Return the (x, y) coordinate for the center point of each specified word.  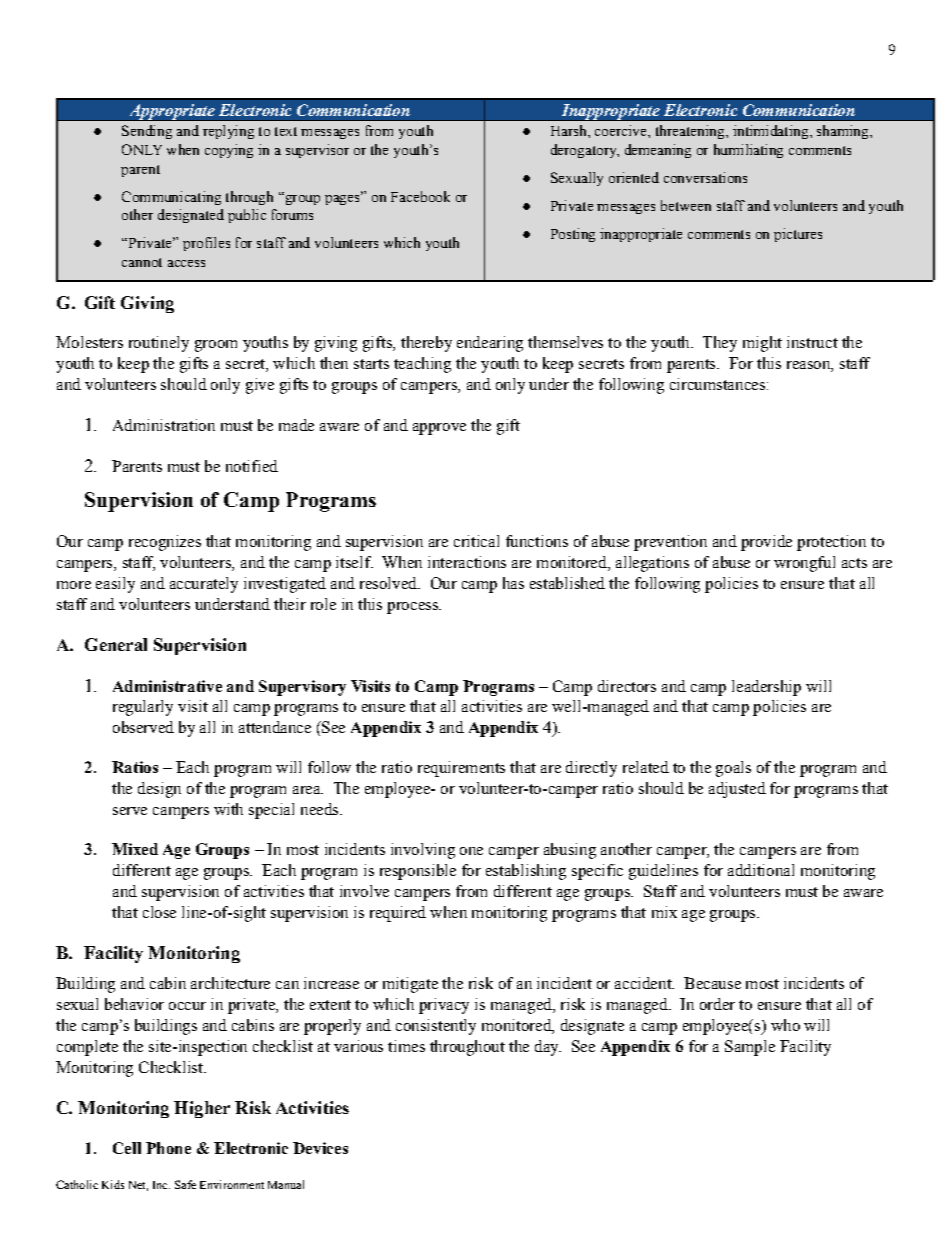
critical (476, 541)
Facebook (420, 196)
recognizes (165, 543)
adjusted (737, 790)
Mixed (135, 849)
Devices (320, 1148)
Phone (168, 1148)
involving (423, 851)
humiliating (748, 151)
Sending (147, 132)
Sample (750, 1048)
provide (766, 543)
